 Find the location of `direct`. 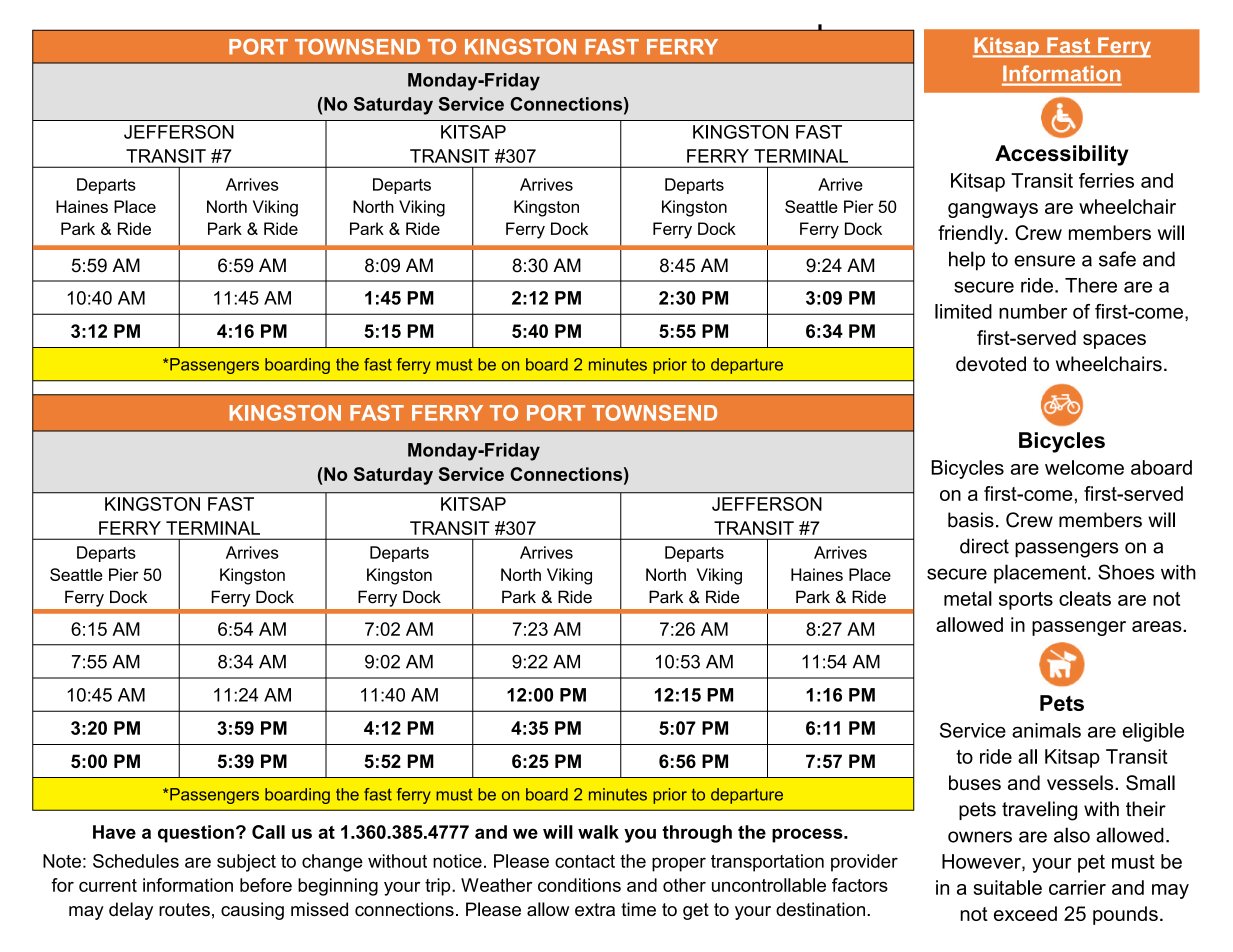

direct is located at coordinates (984, 546).
